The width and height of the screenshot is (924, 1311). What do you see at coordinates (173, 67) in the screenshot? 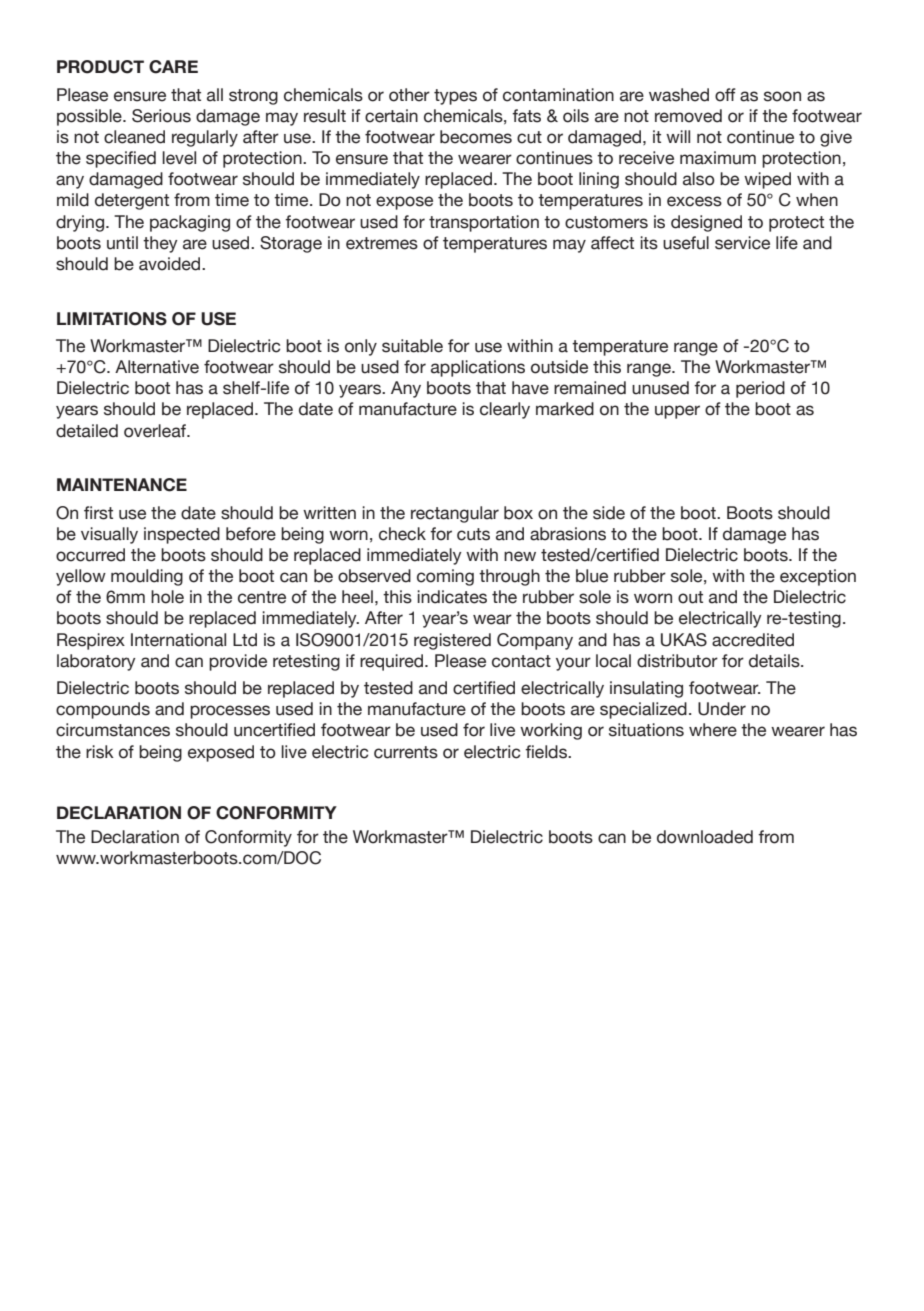
I see `CARE` at bounding box center [173, 67].
